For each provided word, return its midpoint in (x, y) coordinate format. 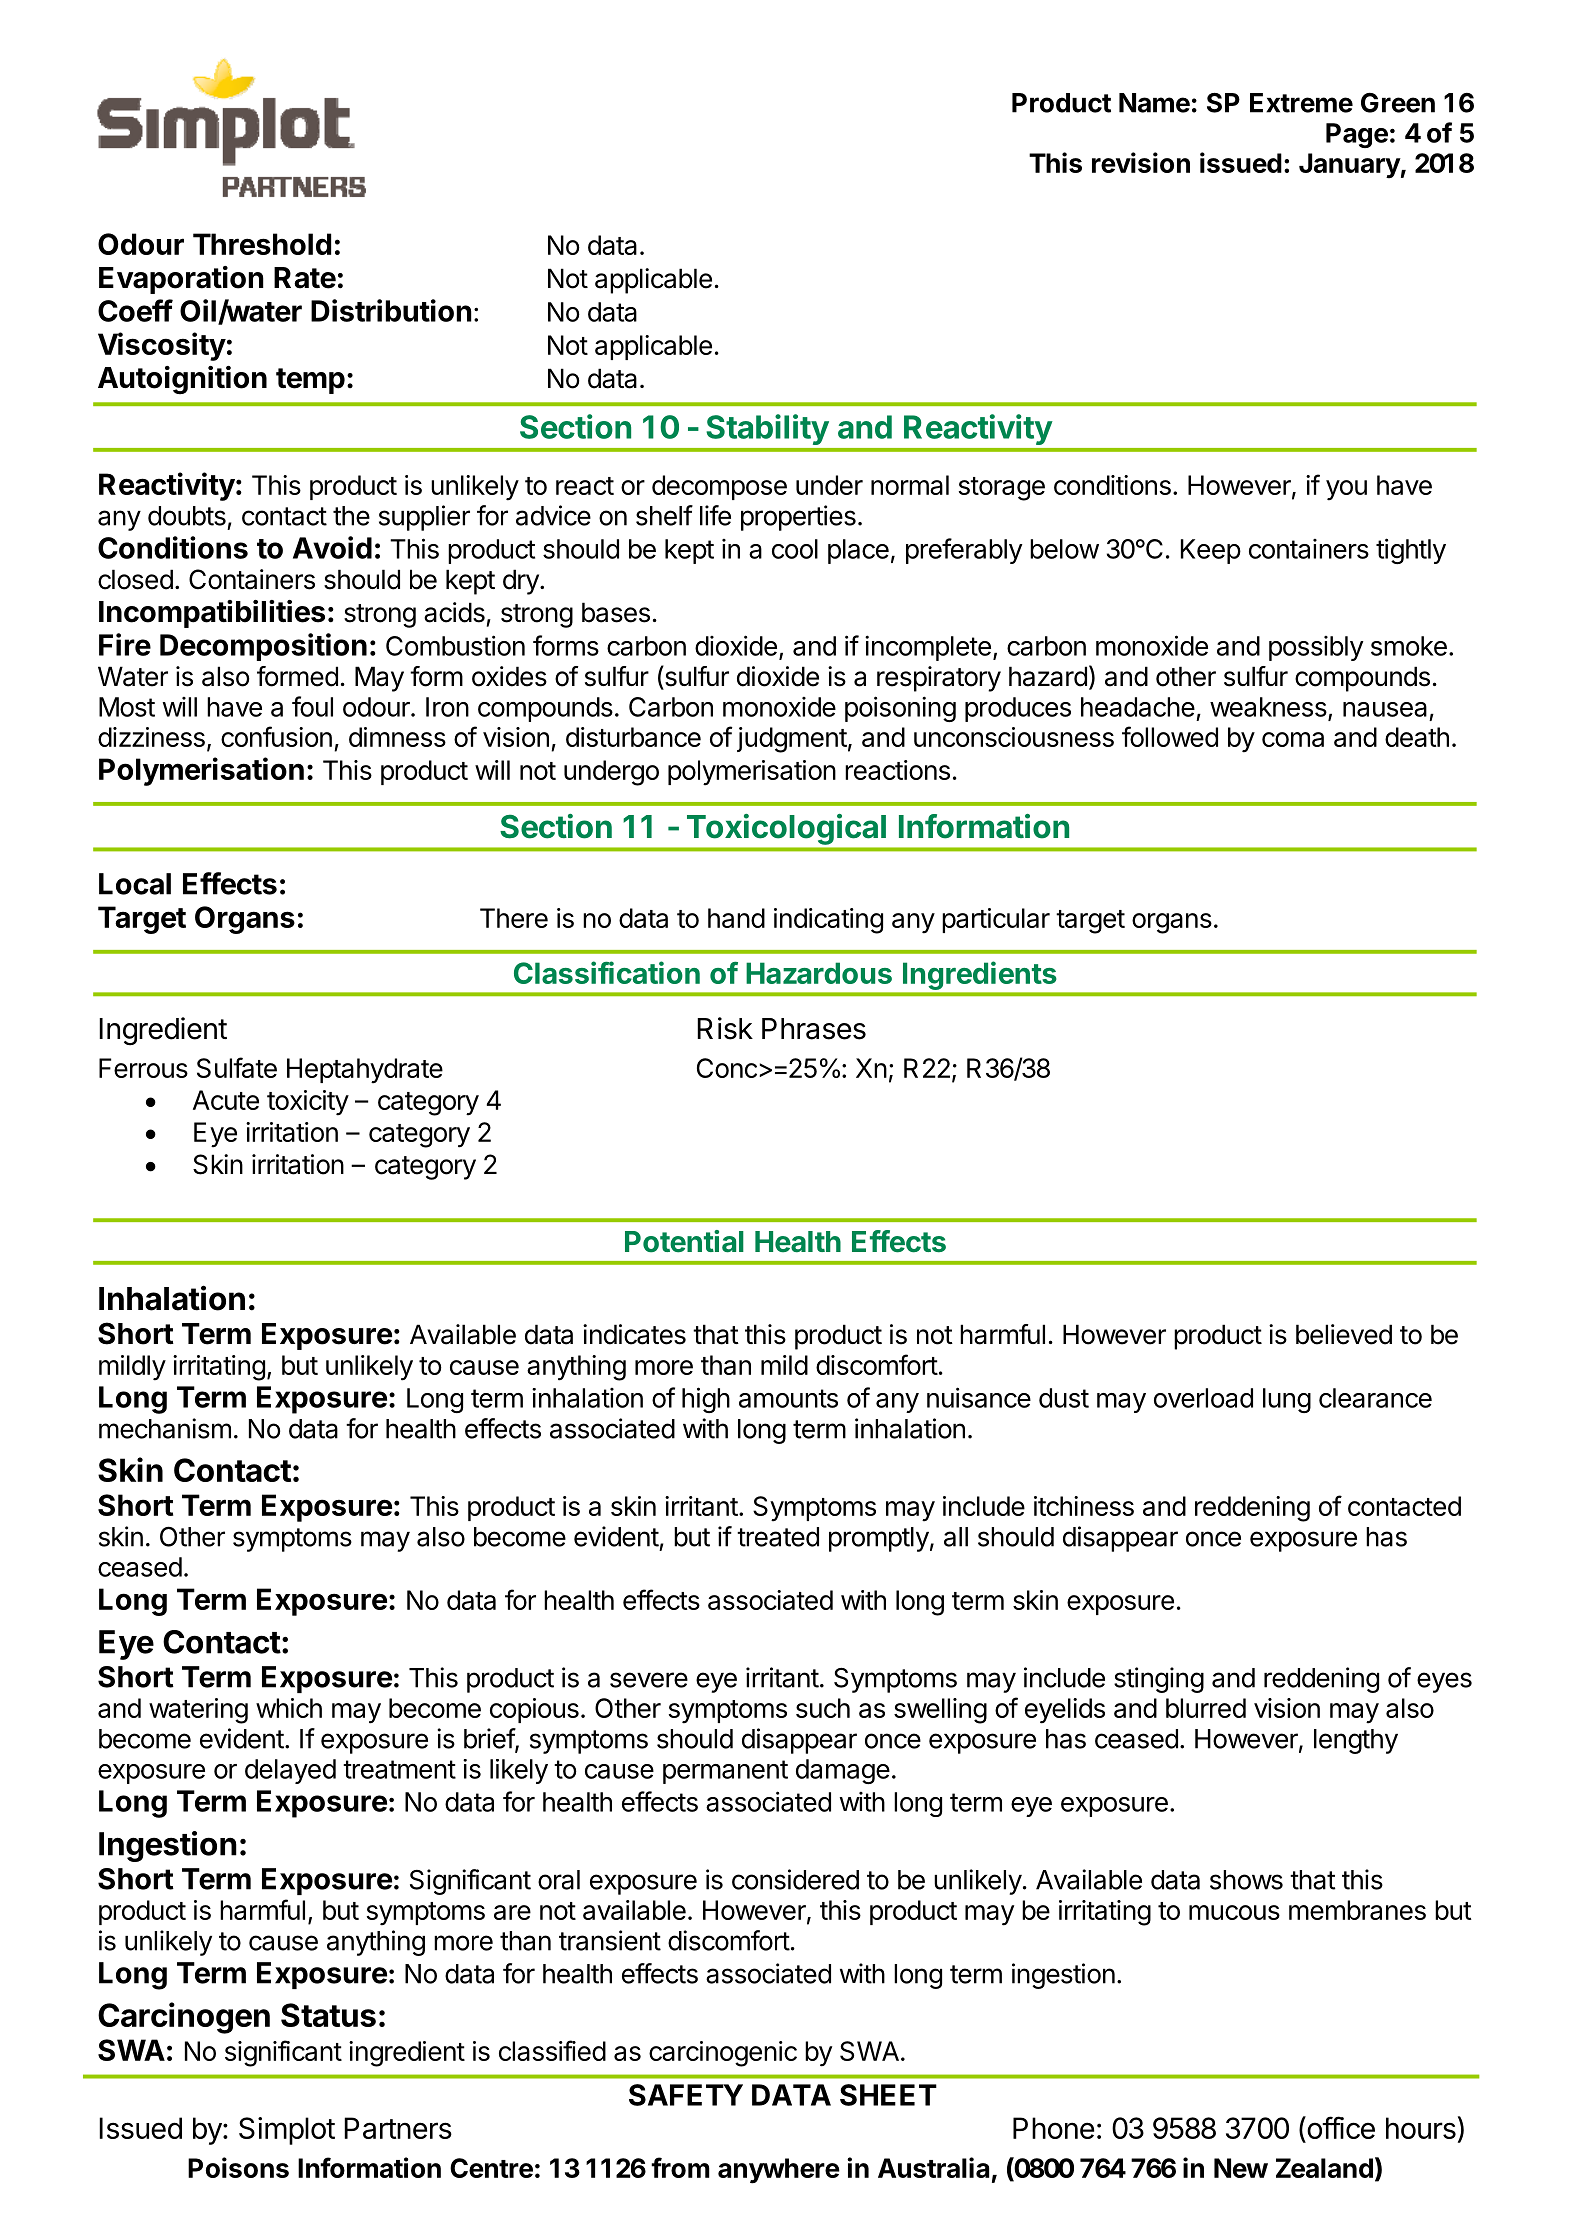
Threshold (262, 244)
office (1340, 2127)
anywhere (779, 2171)
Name (1154, 103)
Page (1357, 135)
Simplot (287, 2131)
